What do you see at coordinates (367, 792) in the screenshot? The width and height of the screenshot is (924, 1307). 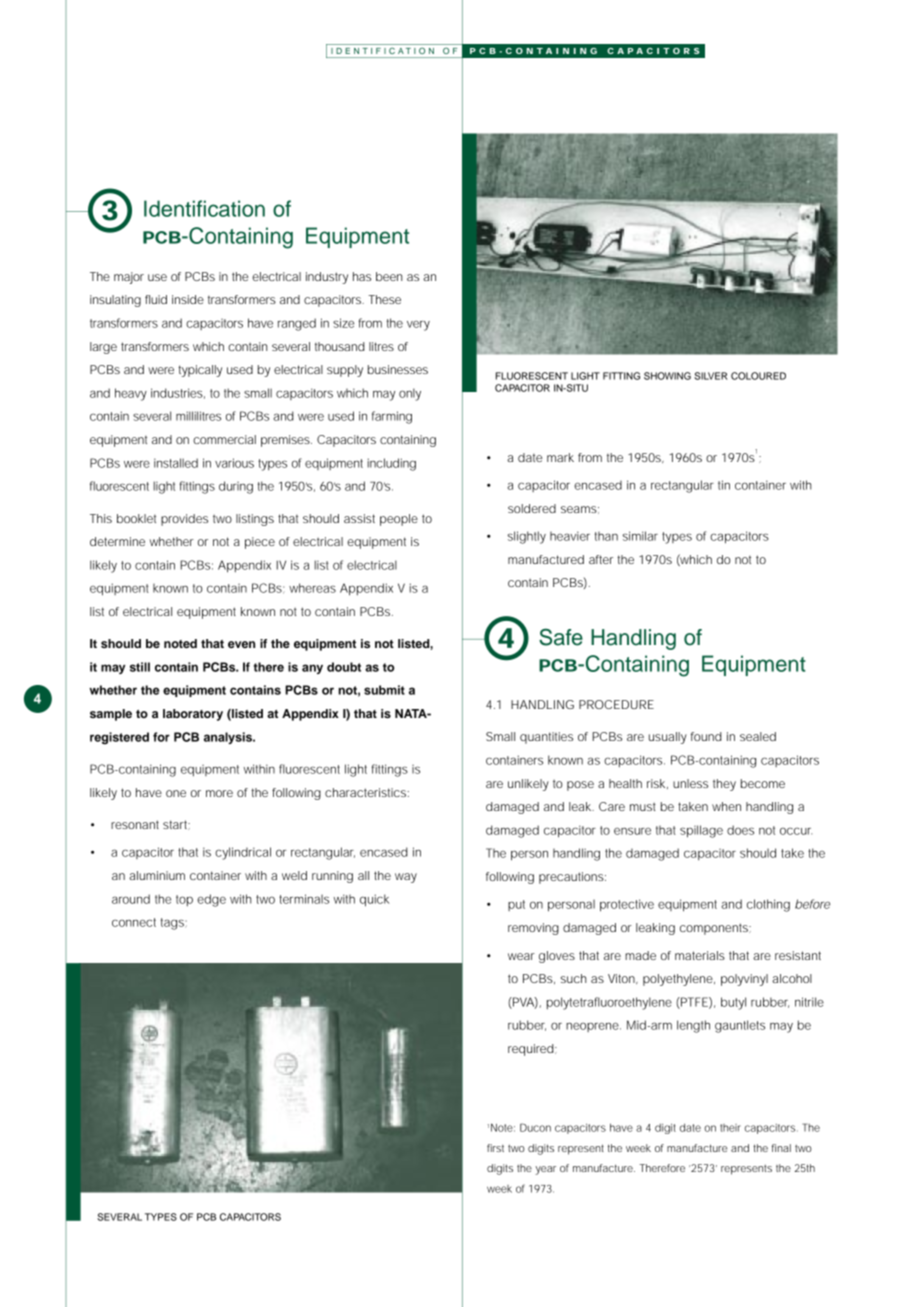 I see `characteristics` at bounding box center [367, 792].
